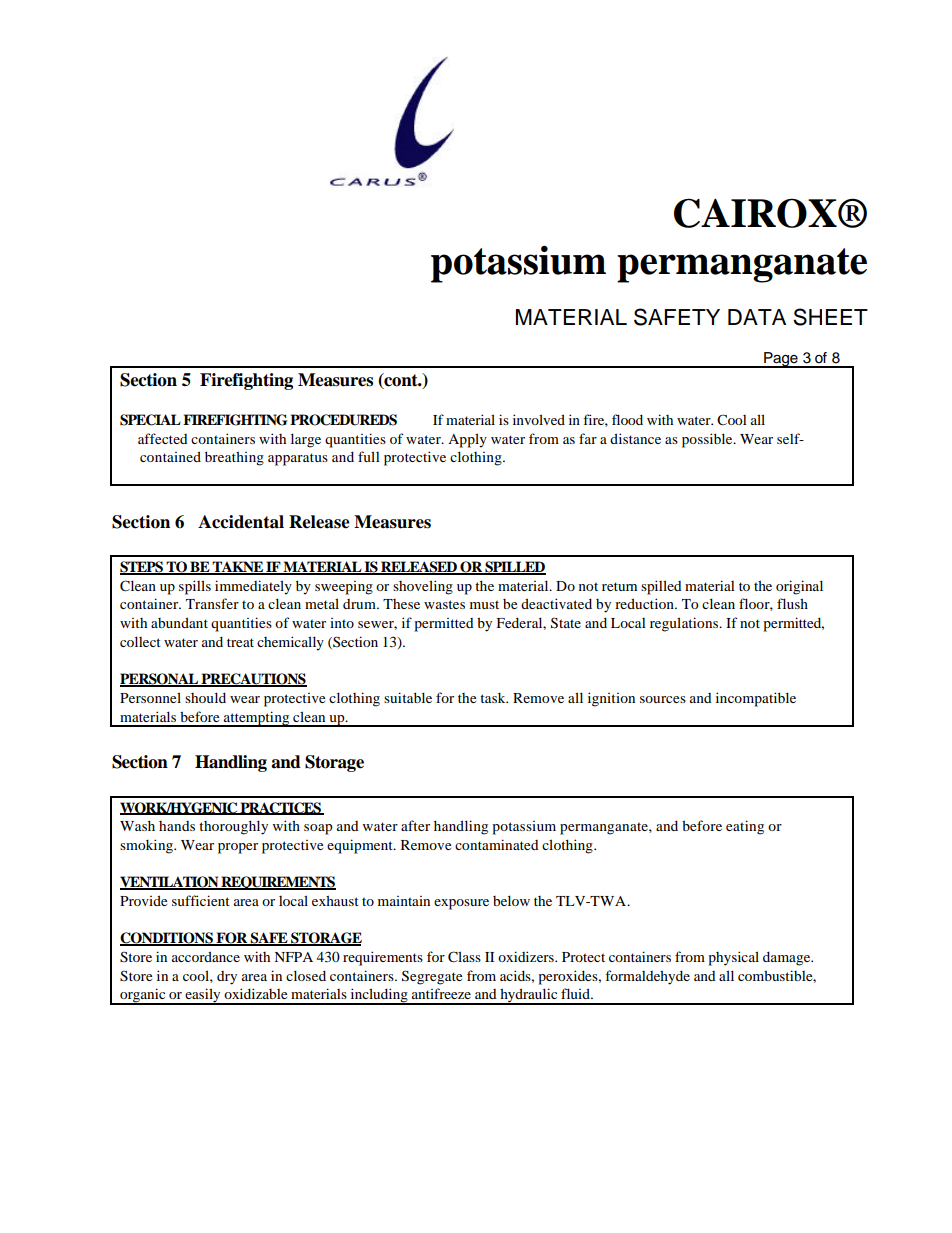  I want to click on Class, so click(464, 957).
